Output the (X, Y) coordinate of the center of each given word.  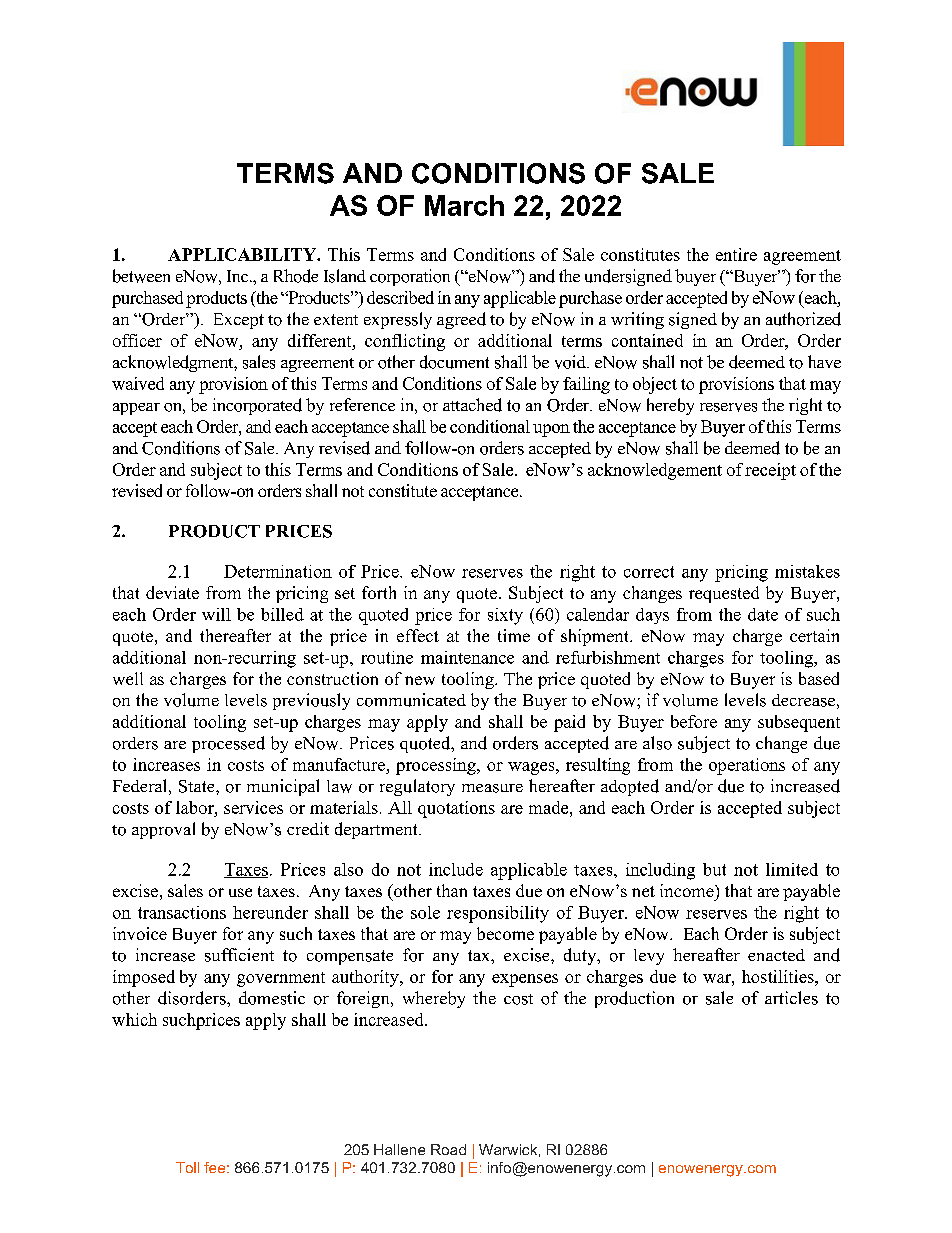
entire (736, 254)
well (128, 678)
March (464, 205)
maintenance (467, 657)
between (141, 276)
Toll (187, 1167)
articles (791, 998)
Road (448, 1149)
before (694, 721)
